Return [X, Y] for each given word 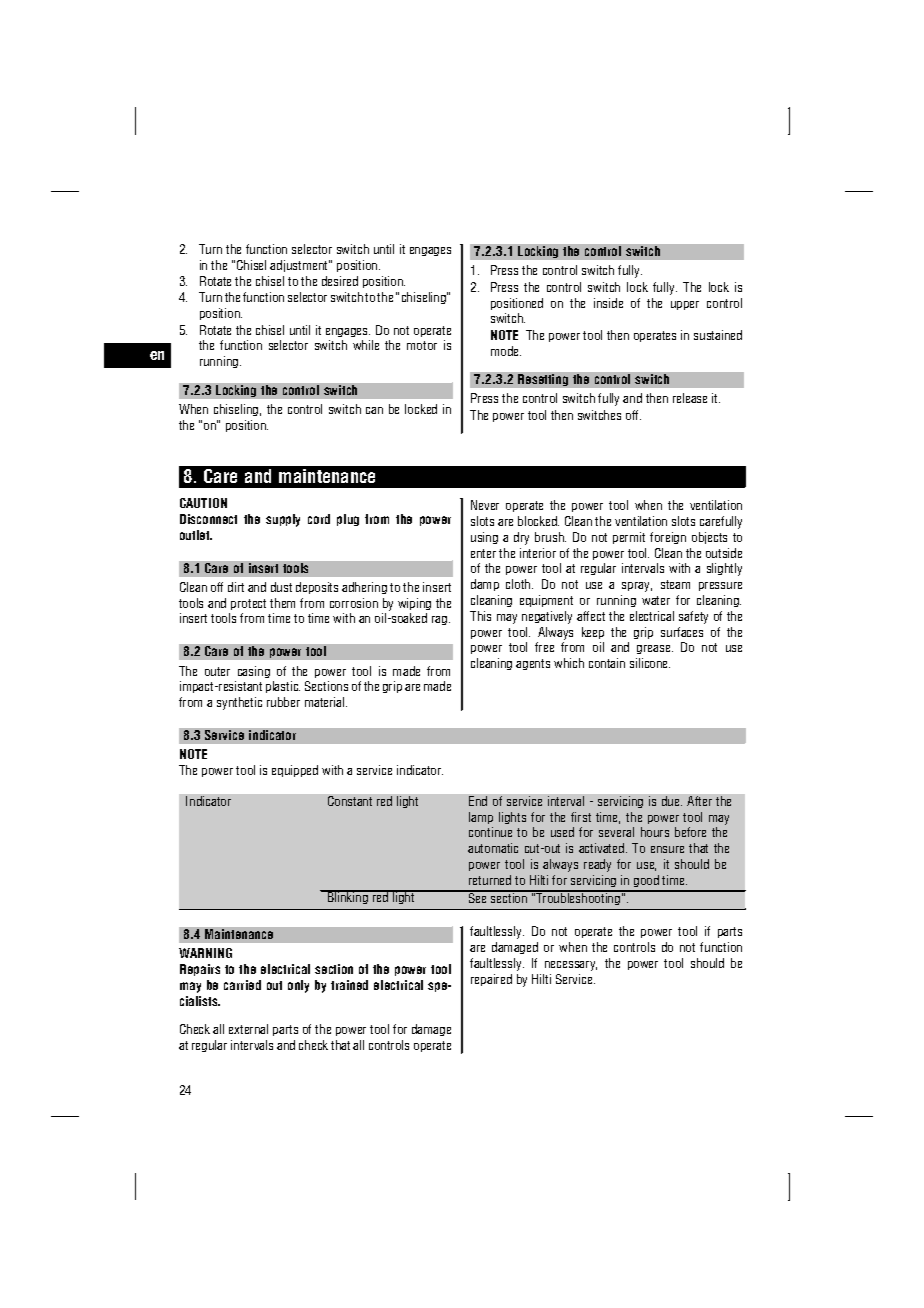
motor [422, 345]
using [484, 538]
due [672, 801]
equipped [295, 771]
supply [283, 520]
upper [685, 305]
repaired [491, 980]
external [248, 1029]
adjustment [300, 266]
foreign [668, 538]
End [478, 801]
